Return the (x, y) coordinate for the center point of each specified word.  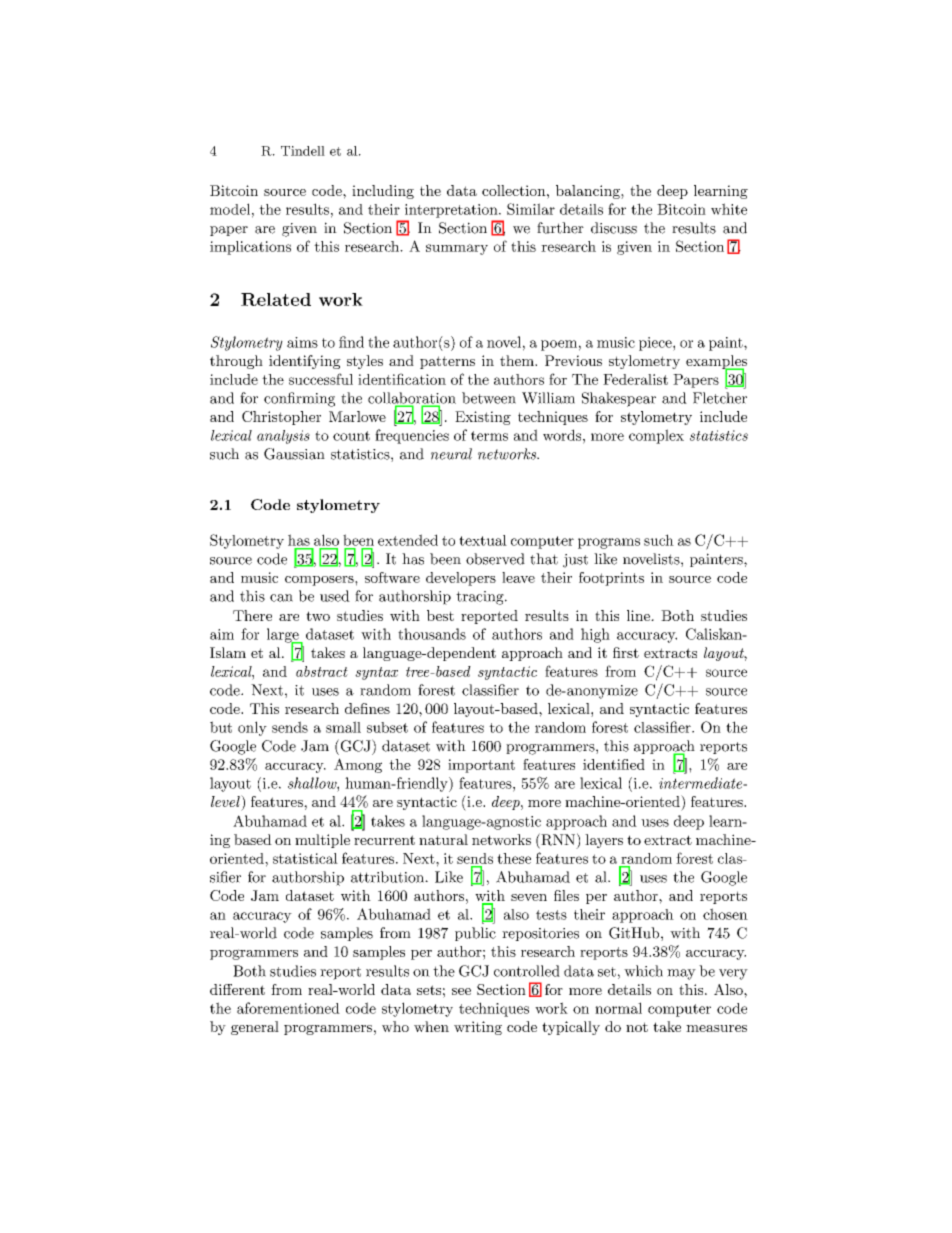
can (281, 598)
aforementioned (288, 1008)
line (639, 615)
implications (250, 248)
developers (461, 579)
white (729, 209)
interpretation (452, 211)
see (461, 991)
